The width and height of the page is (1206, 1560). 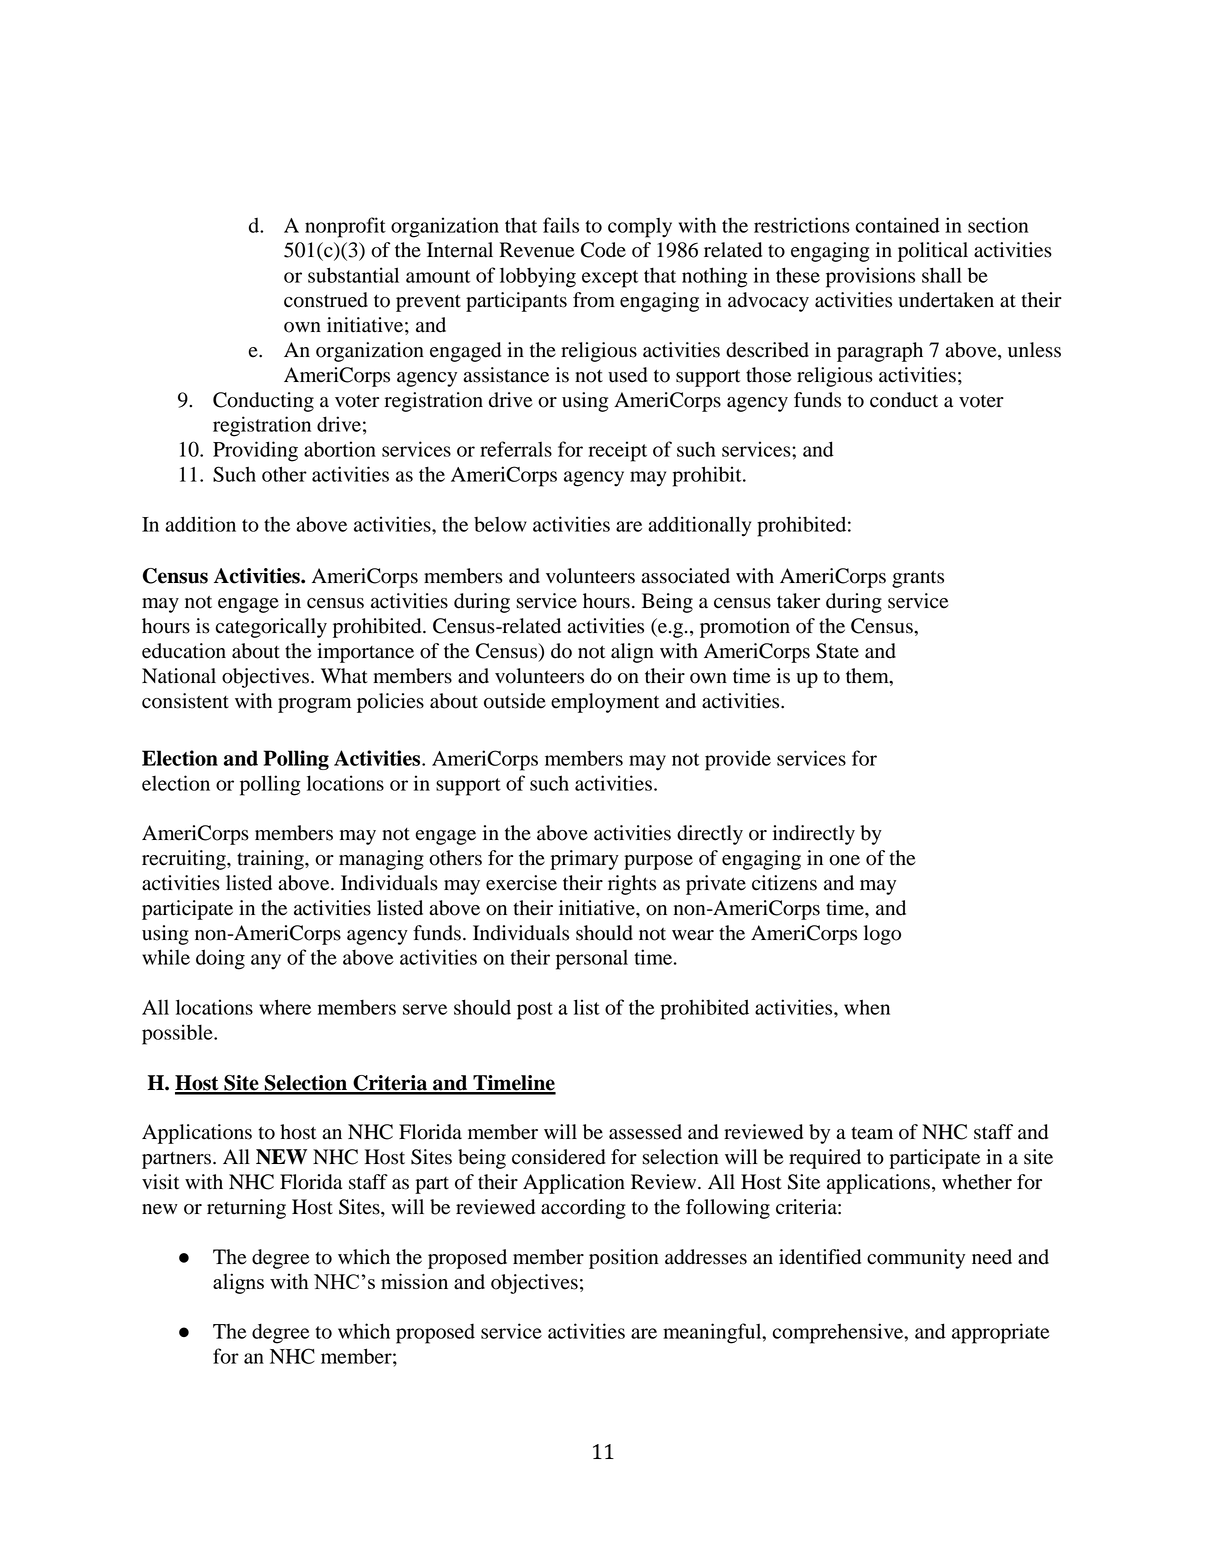 I want to click on program, so click(x=314, y=705).
